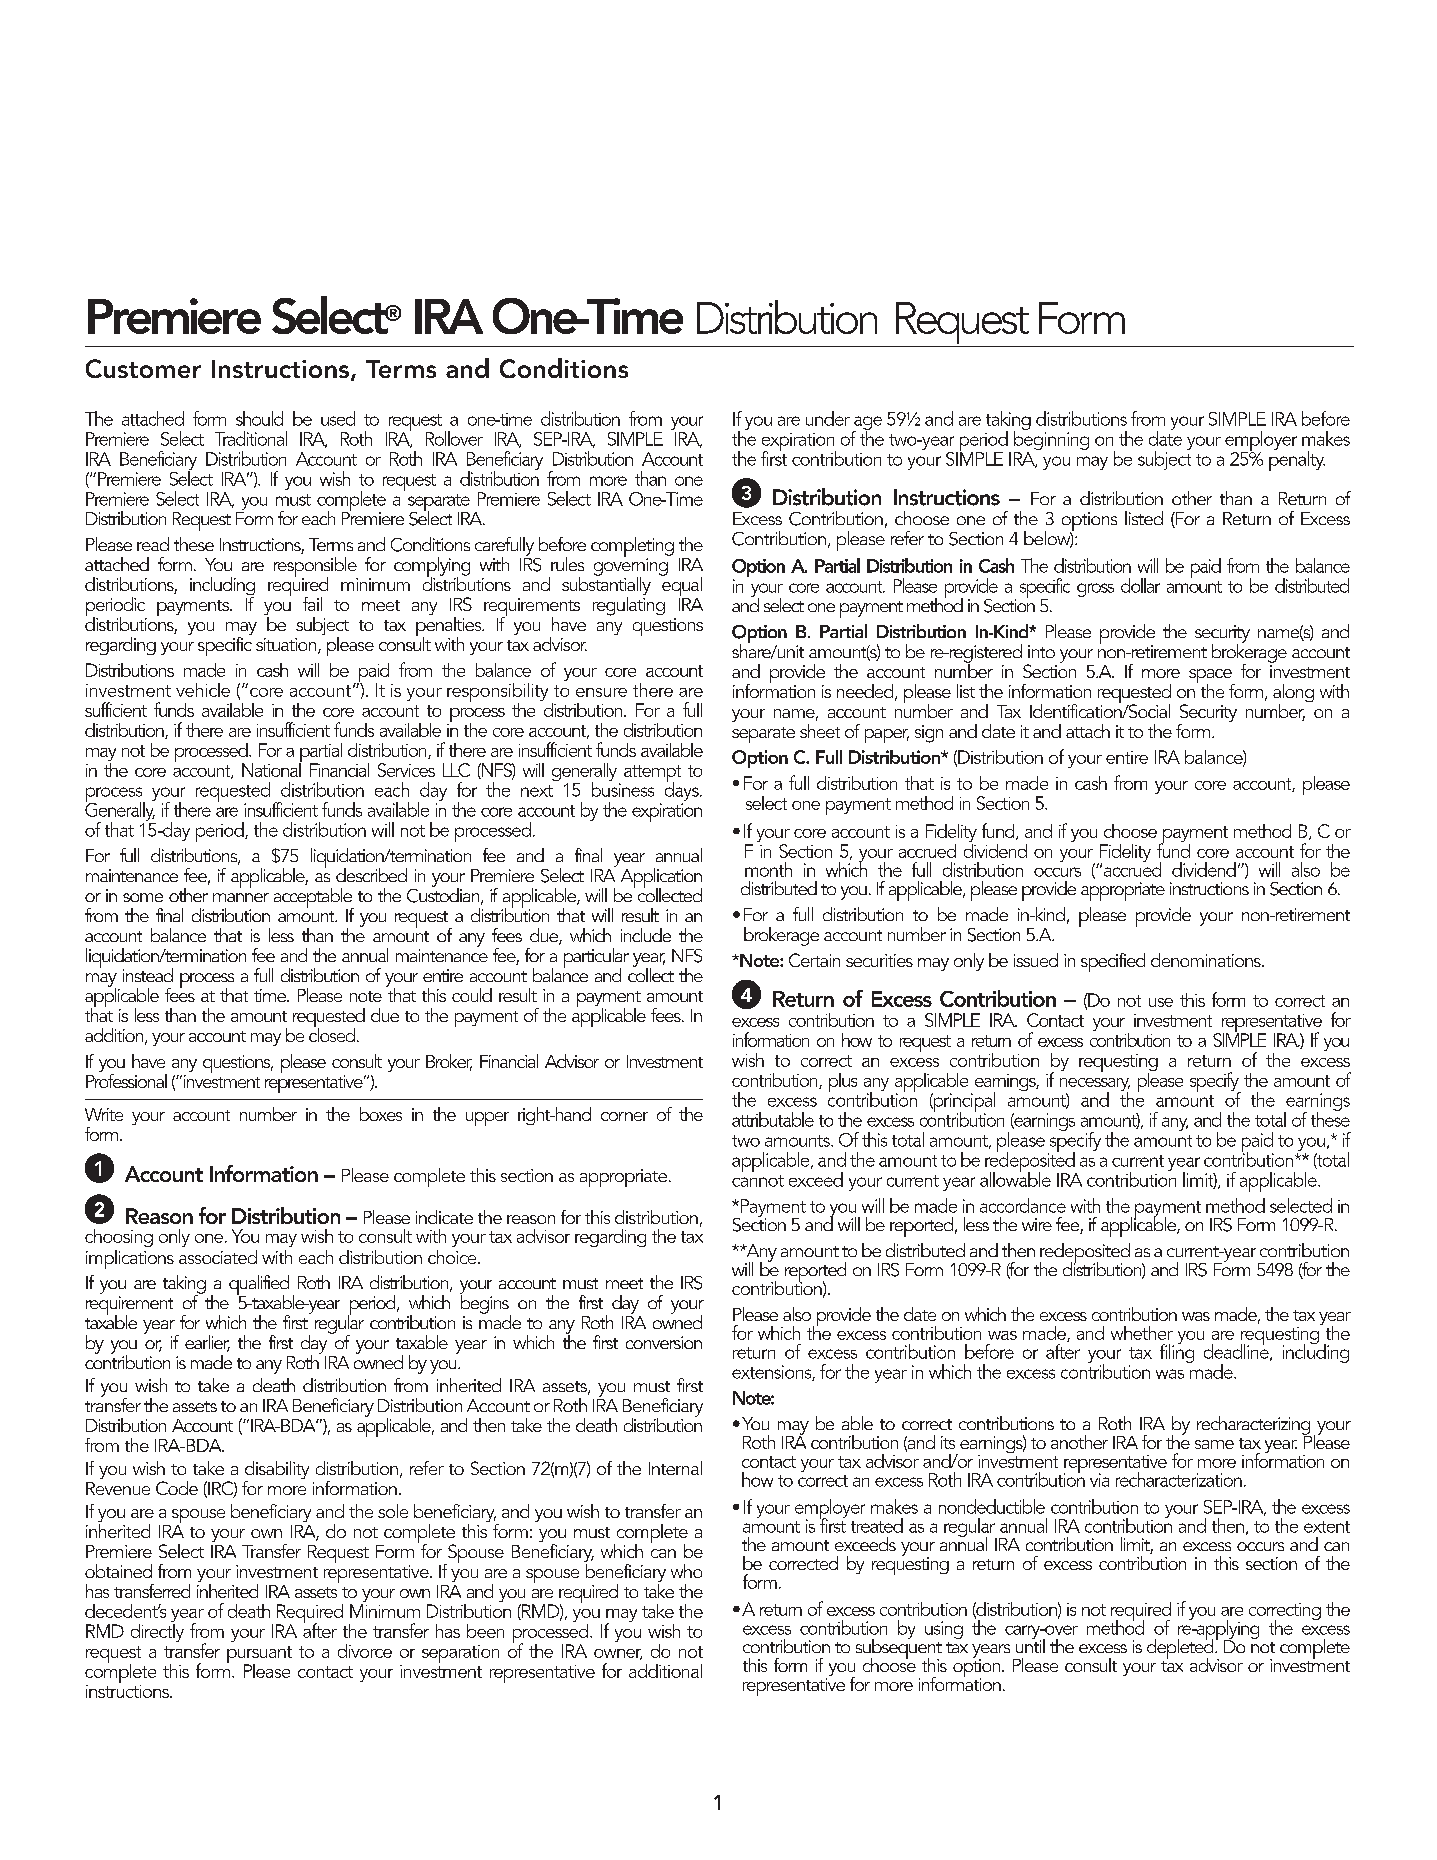 This page has width=1437, height=1860. I want to click on denominations, so click(1207, 960).
